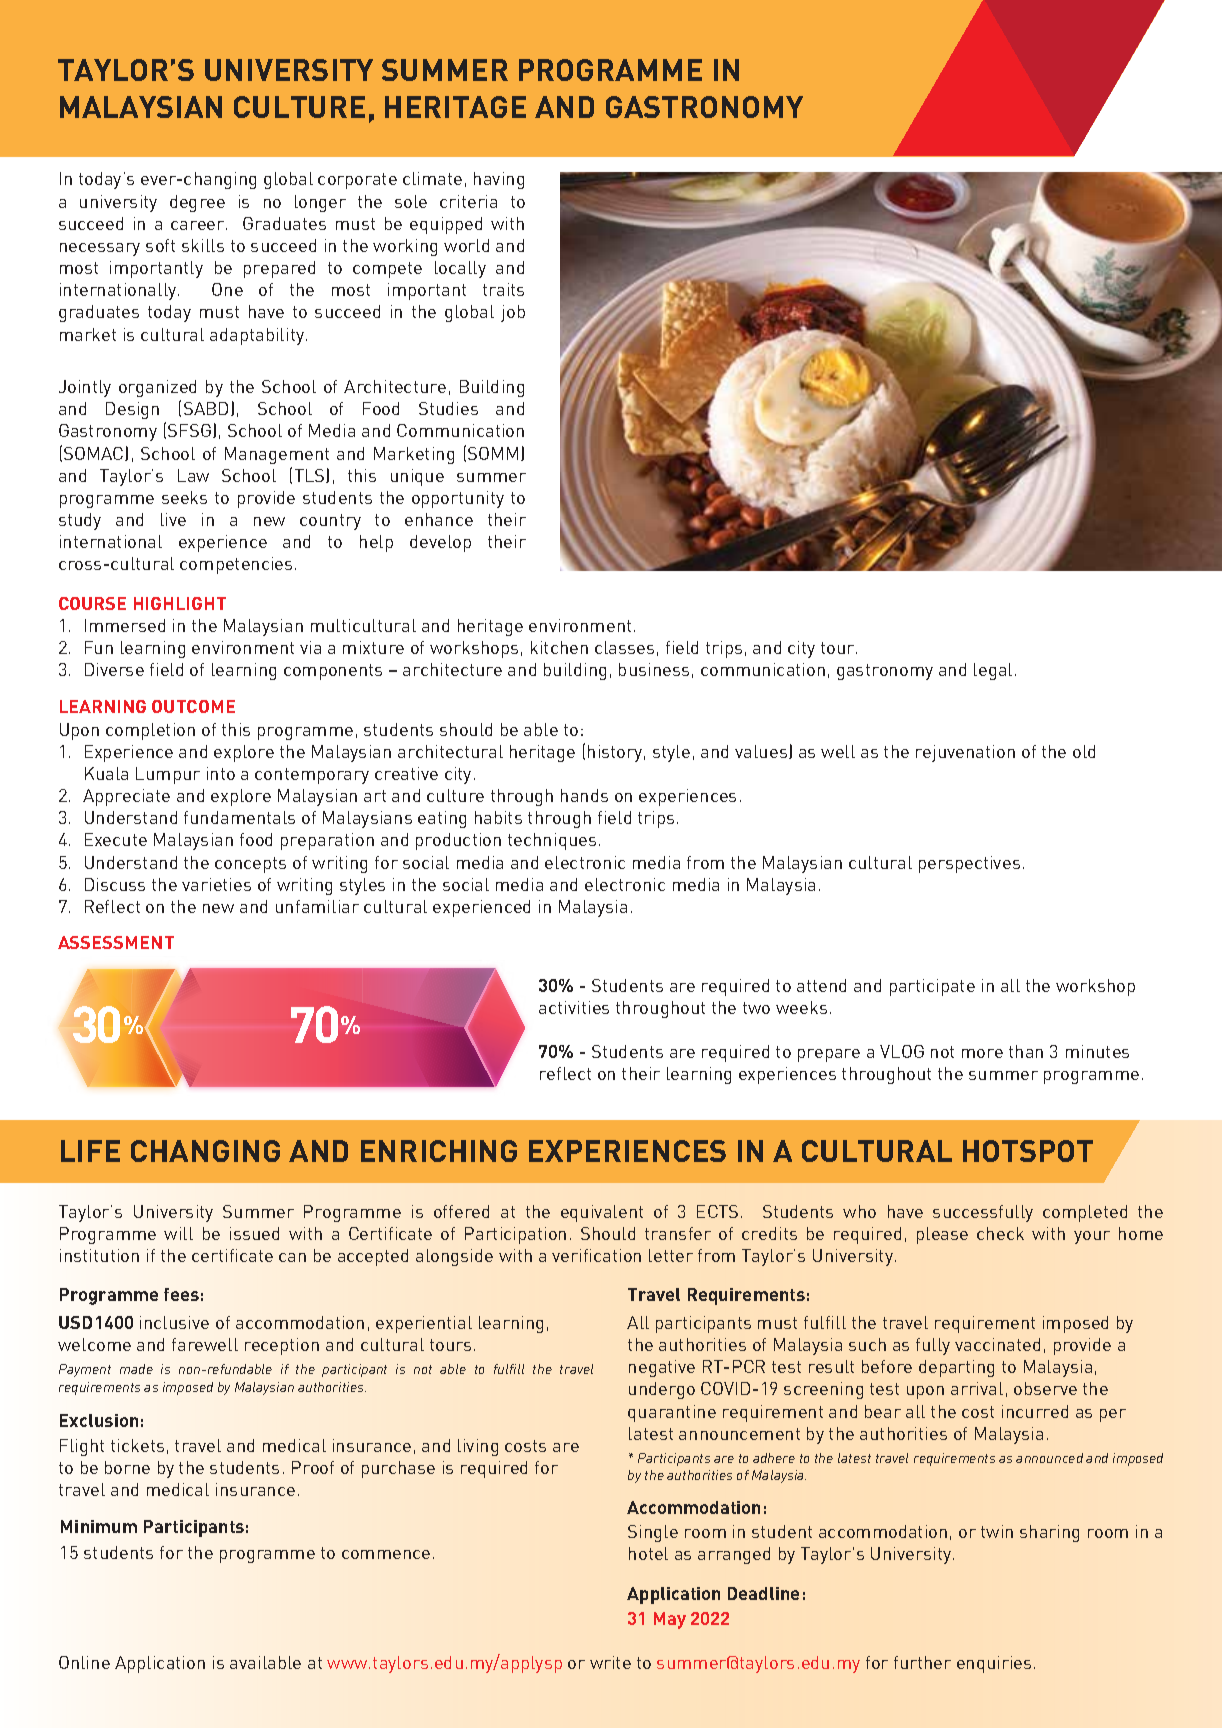 This screenshot has width=1222, height=1728. What do you see at coordinates (670, 1620) in the screenshot?
I see `May` at bounding box center [670, 1620].
